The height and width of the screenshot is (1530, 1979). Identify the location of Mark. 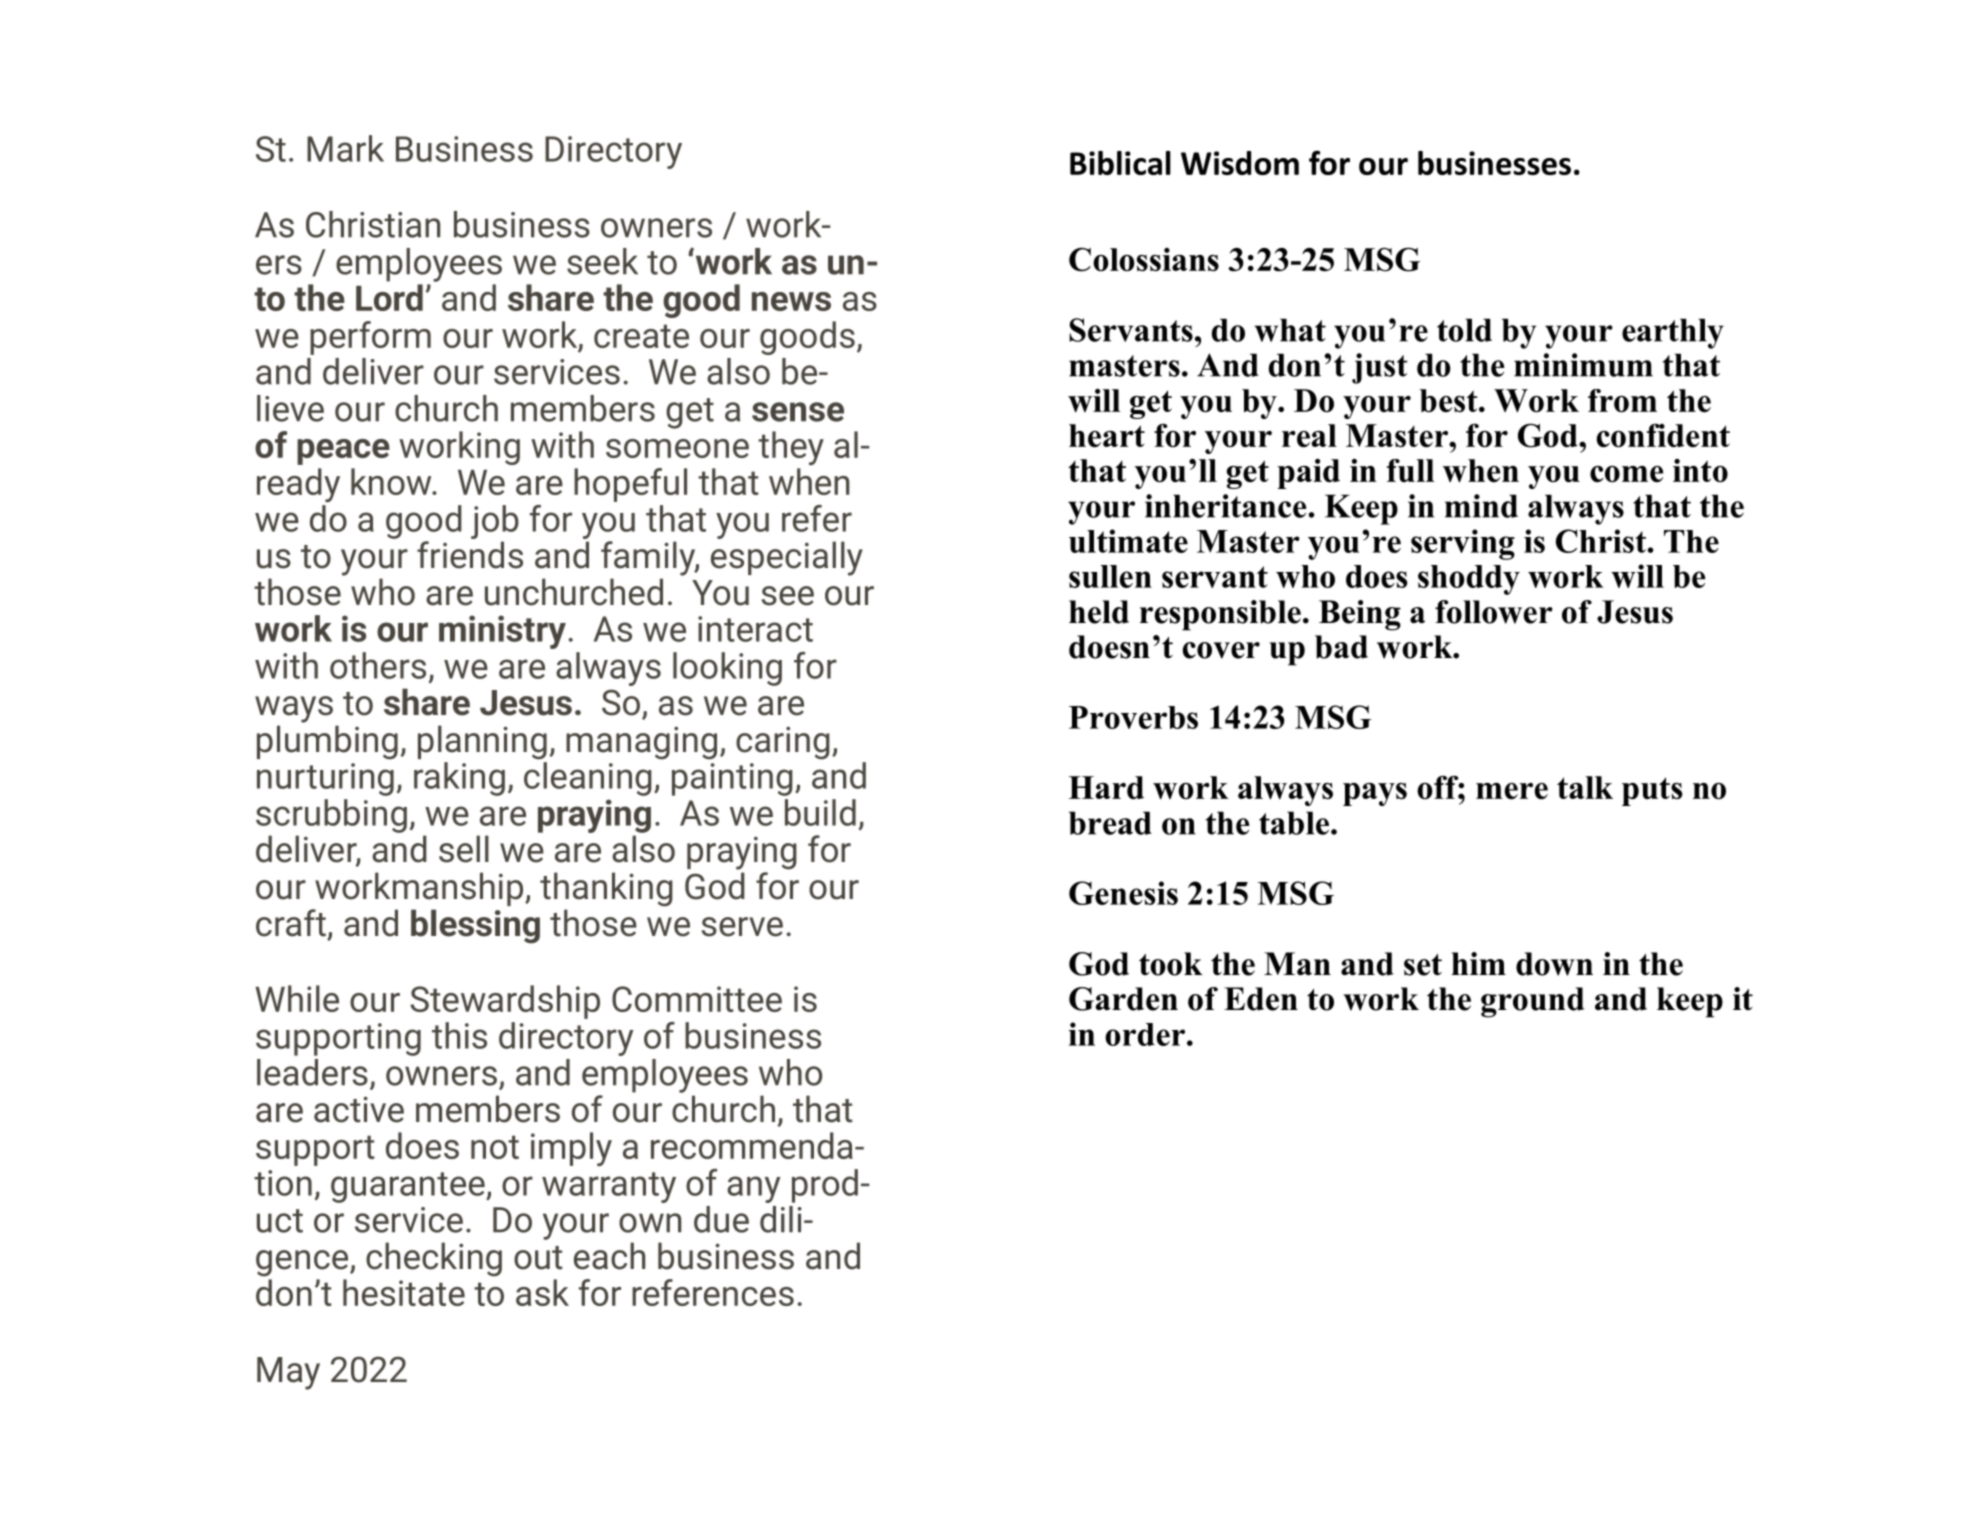
(345, 148).
